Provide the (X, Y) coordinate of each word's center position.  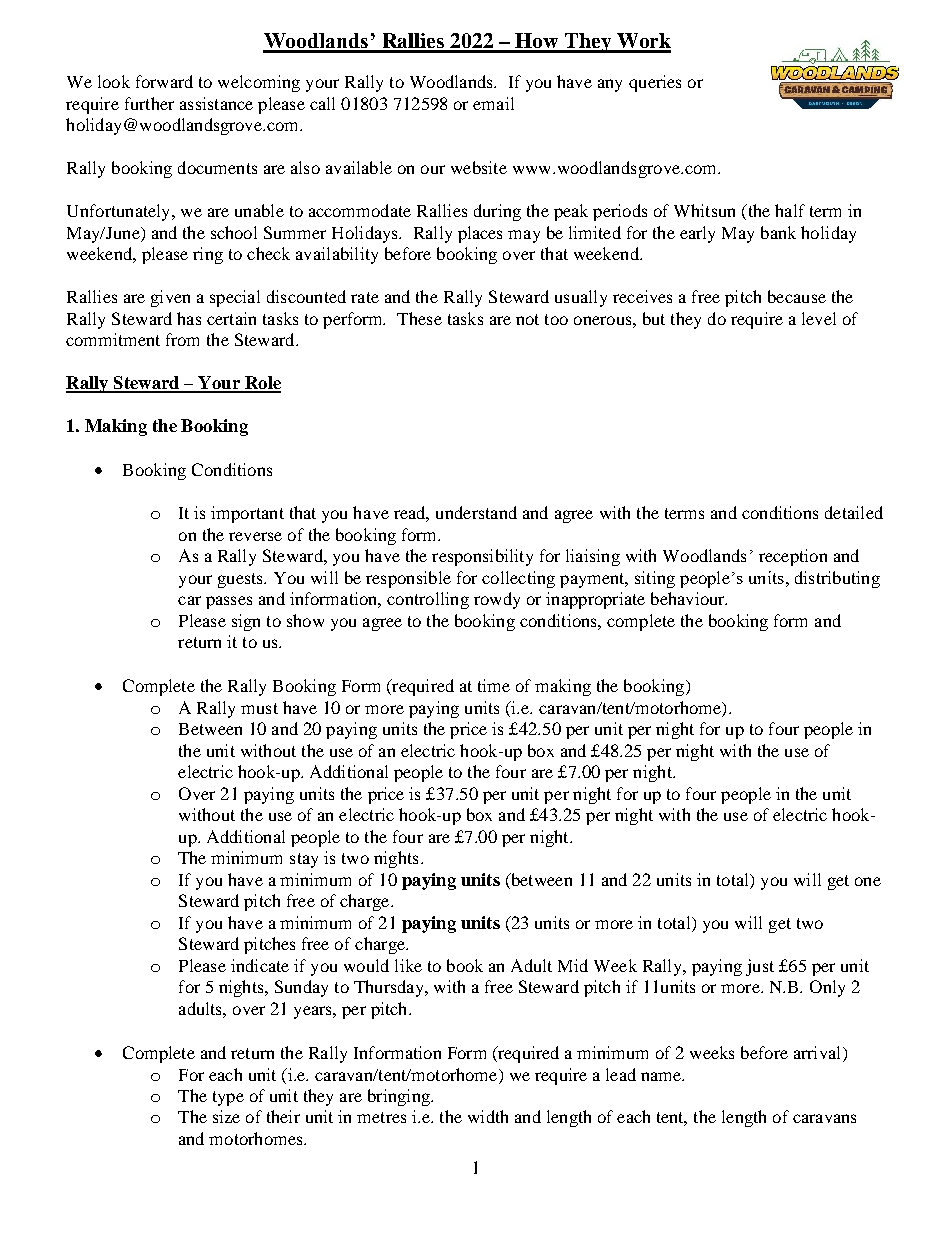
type (228, 1098)
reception (793, 557)
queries (655, 83)
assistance (216, 103)
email (493, 103)
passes (229, 602)
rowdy (497, 600)
